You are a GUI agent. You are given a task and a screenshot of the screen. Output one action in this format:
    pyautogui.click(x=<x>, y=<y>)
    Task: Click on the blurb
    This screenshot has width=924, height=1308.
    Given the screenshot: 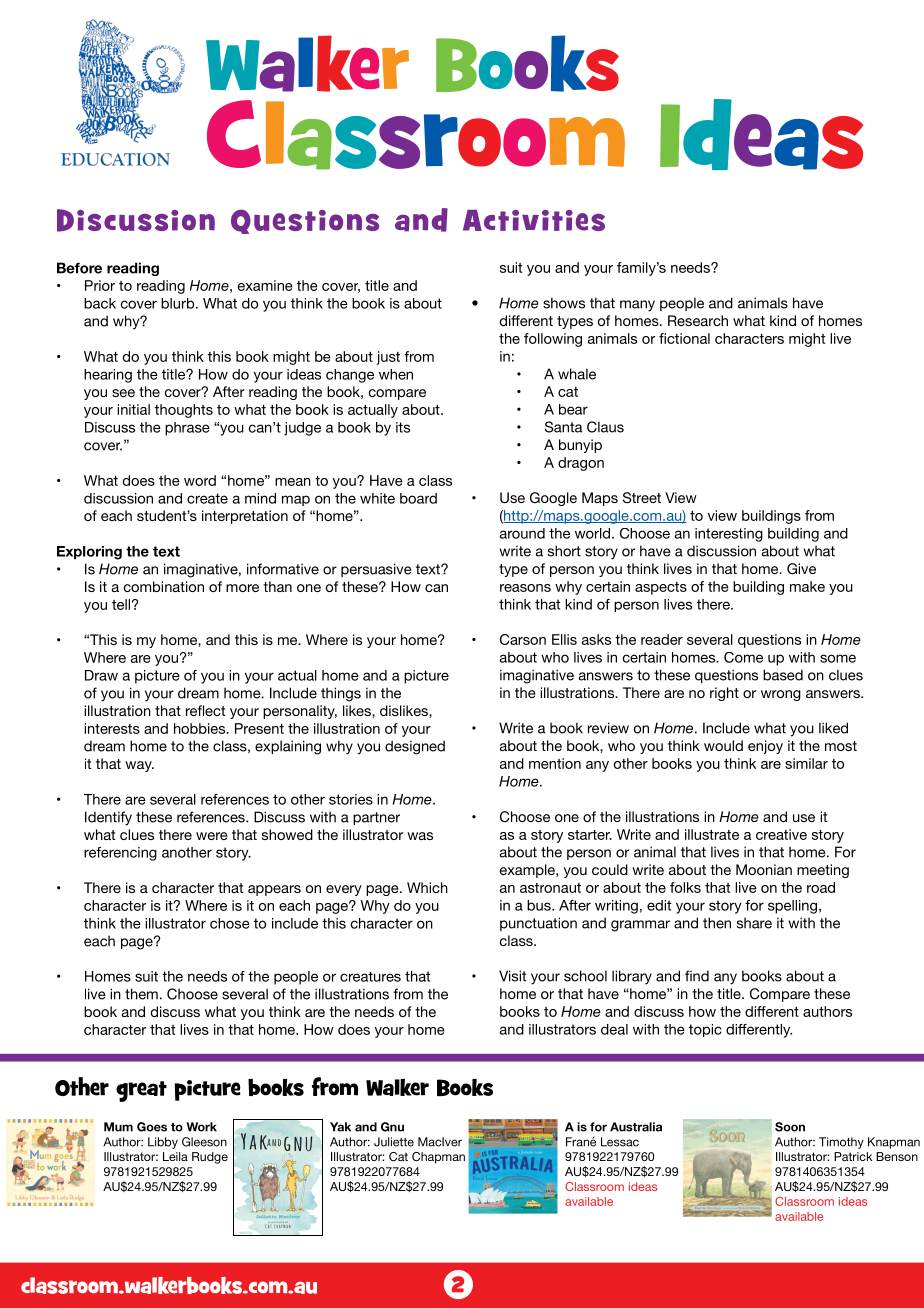 What is the action you would take?
    pyautogui.click(x=179, y=303)
